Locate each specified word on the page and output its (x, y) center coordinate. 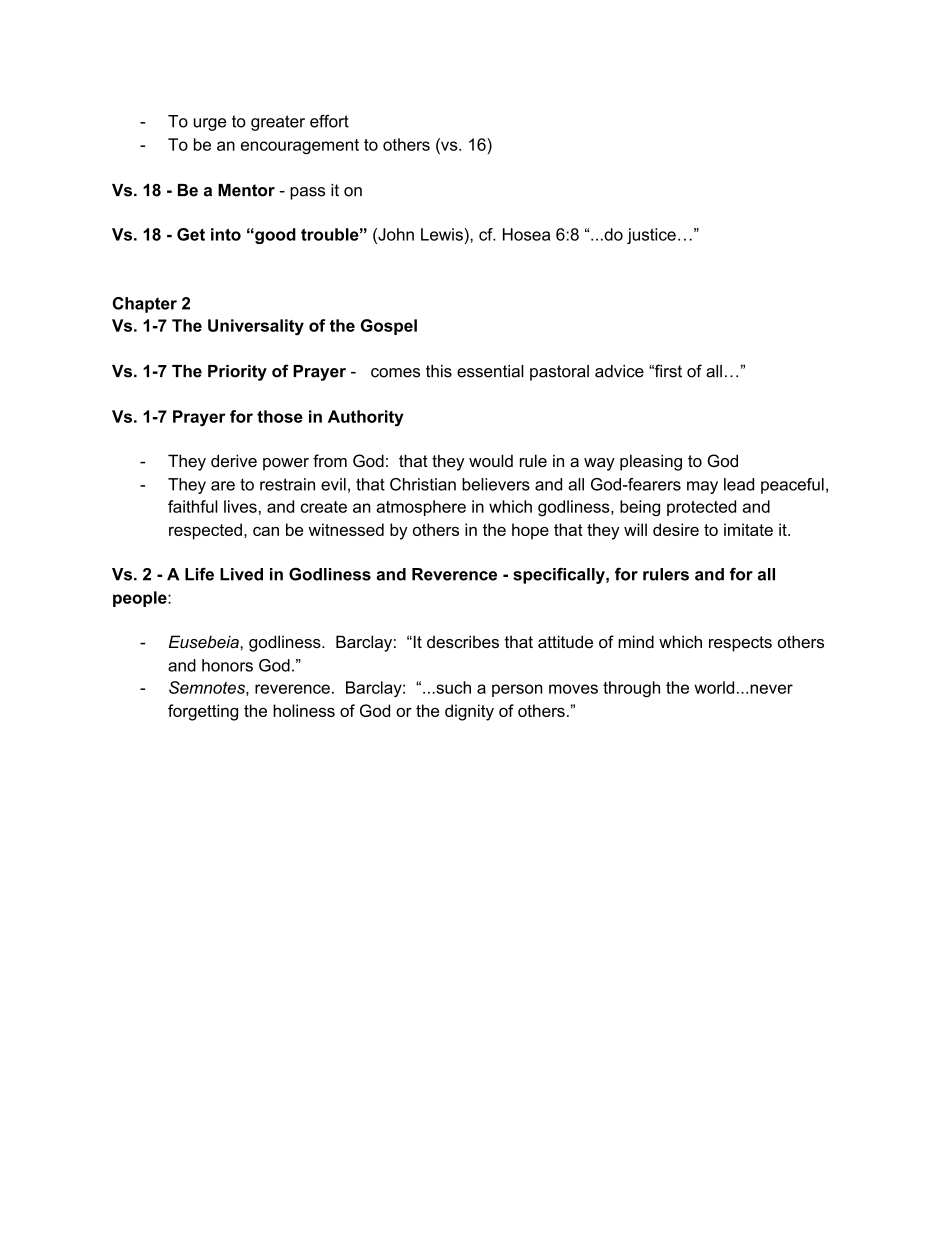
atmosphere (421, 508)
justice (651, 236)
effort (329, 121)
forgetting (203, 712)
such (452, 687)
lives (240, 506)
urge (210, 124)
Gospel (389, 327)
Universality (256, 327)
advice (619, 371)
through (631, 689)
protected (701, 508)
